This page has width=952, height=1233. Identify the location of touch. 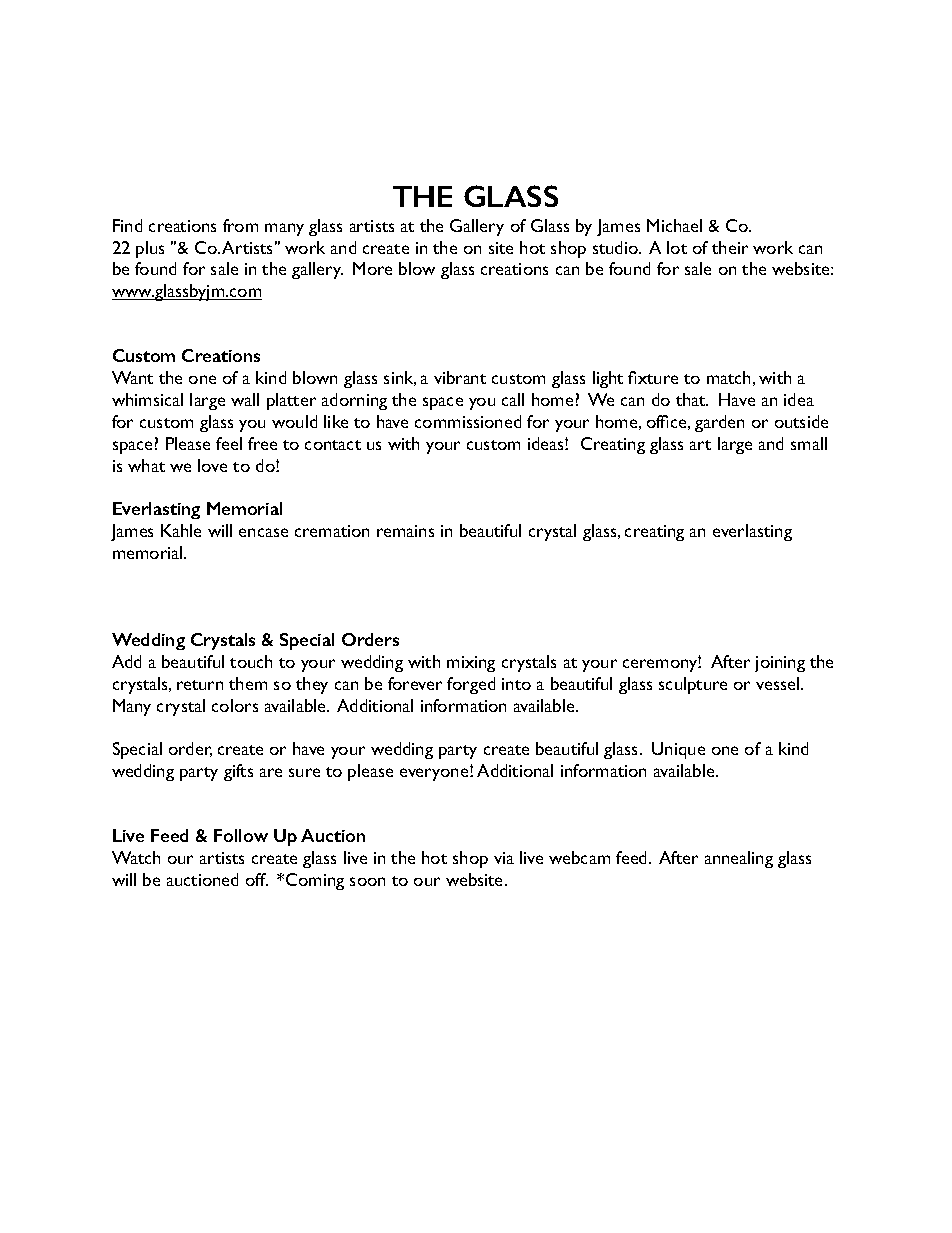
(251, 661).
